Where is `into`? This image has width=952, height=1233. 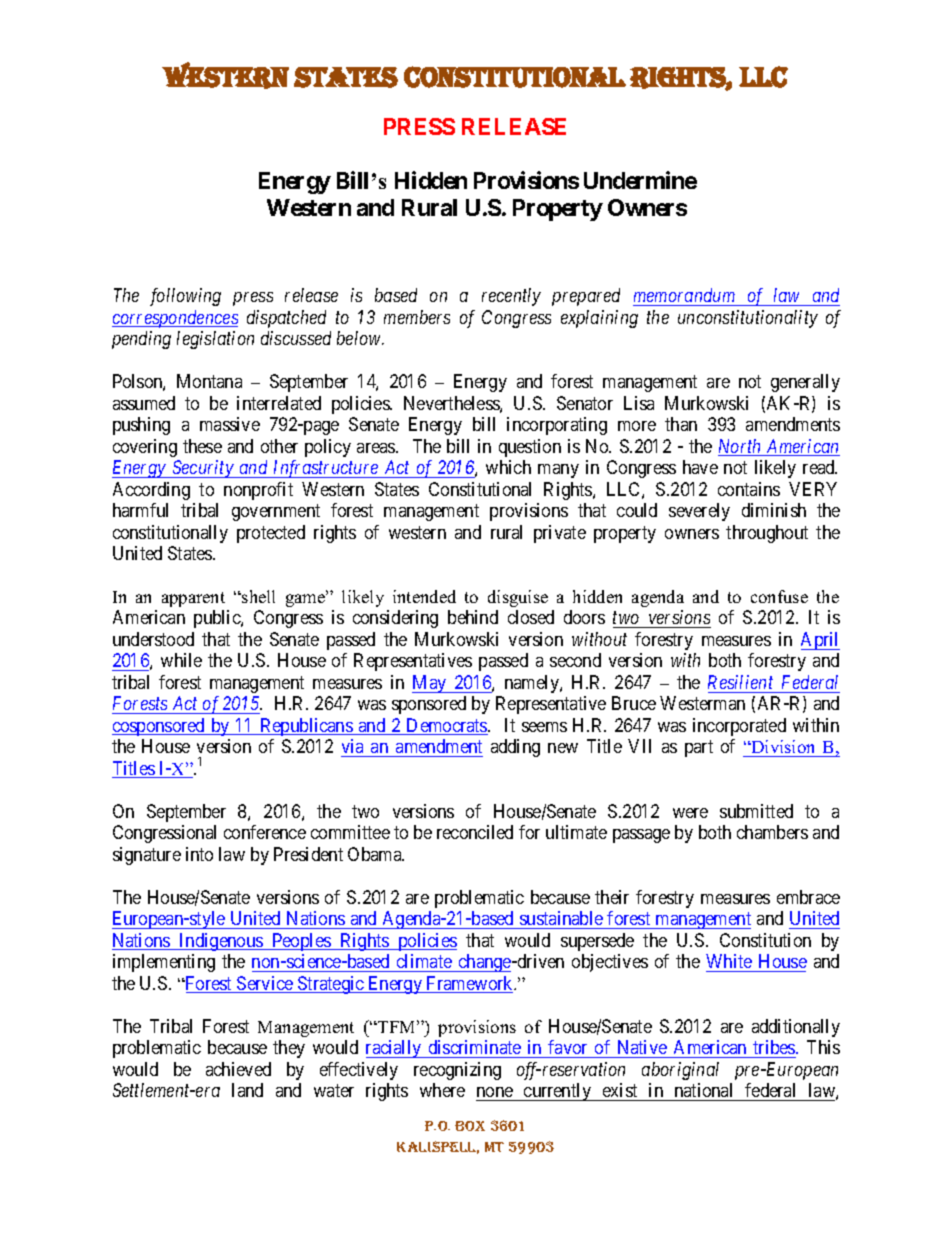
into is located at coordinates (199, 854).
